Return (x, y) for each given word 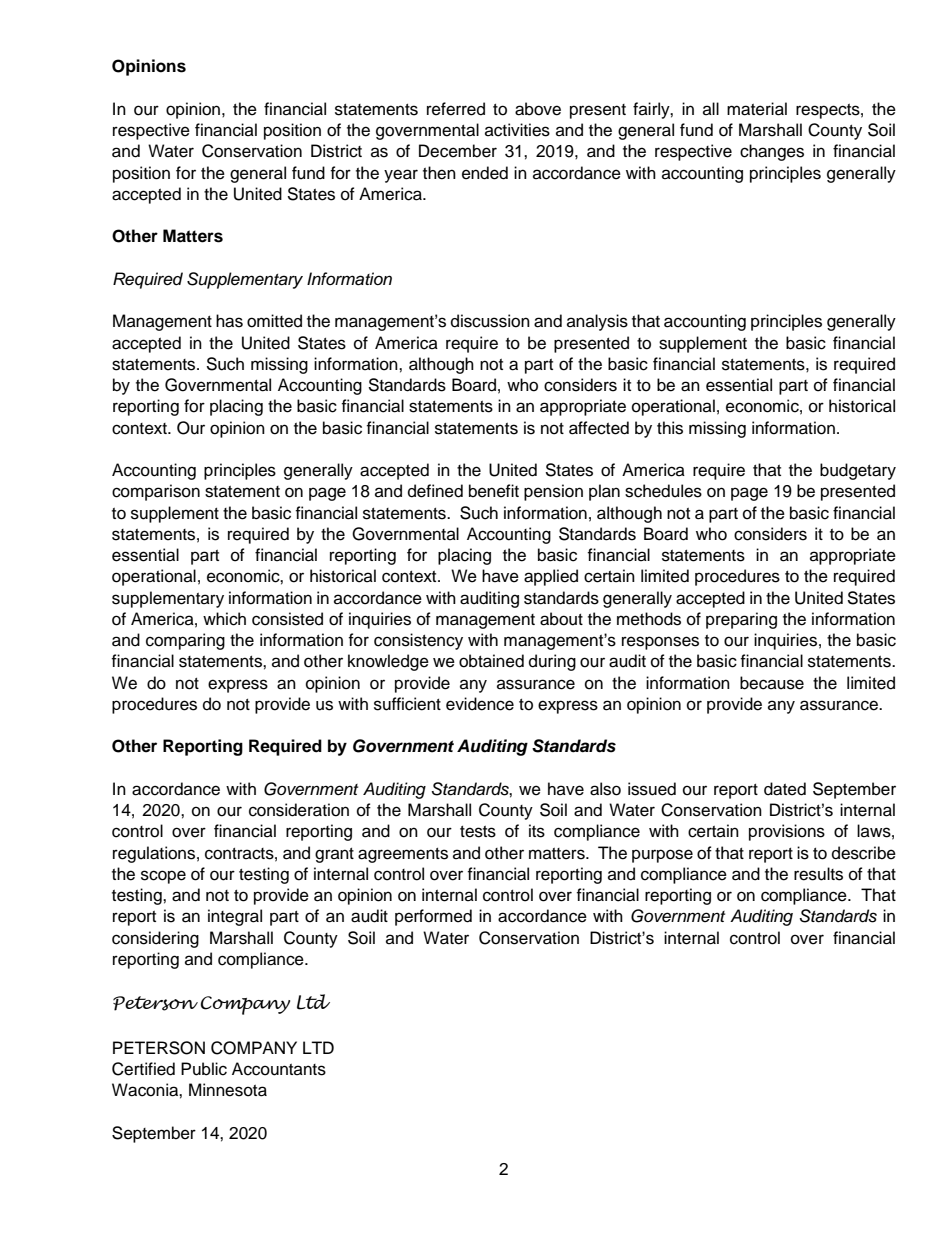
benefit (494, 491)
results (818, 874)
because (772, 683)
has (229, 321)
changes (772, 152)
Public (204, 1069)
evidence (480, 704)
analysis (597, 322)
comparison (156, 492)
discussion (490, 321)
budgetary (858, 471)
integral (235, 917)
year (401, 176)
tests (478, 832)
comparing (185, 641)
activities (517, 130)
